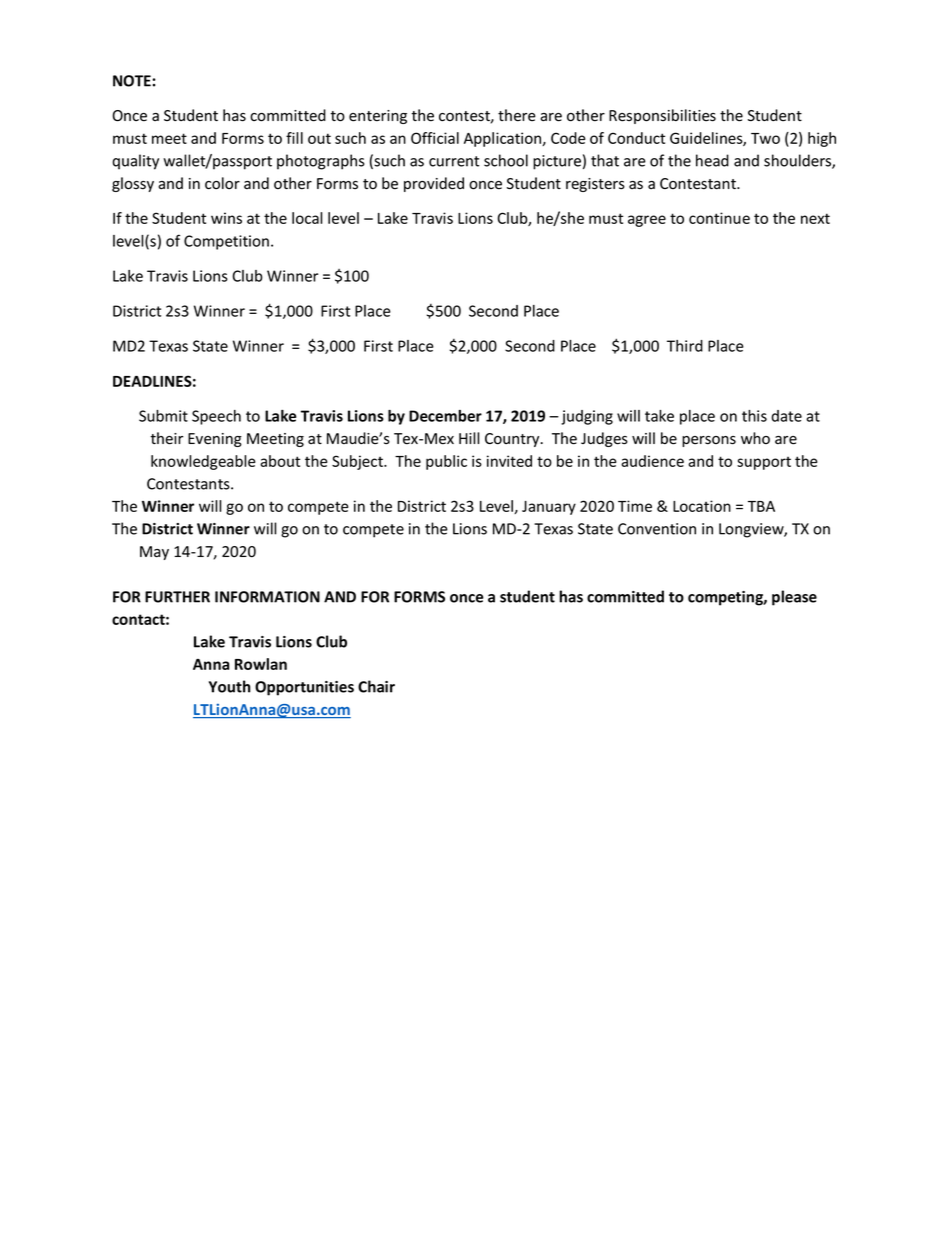 The image size is (952, 1233). Describe the element at coordinates (755, 438) in the document. I see `who` at that location.
